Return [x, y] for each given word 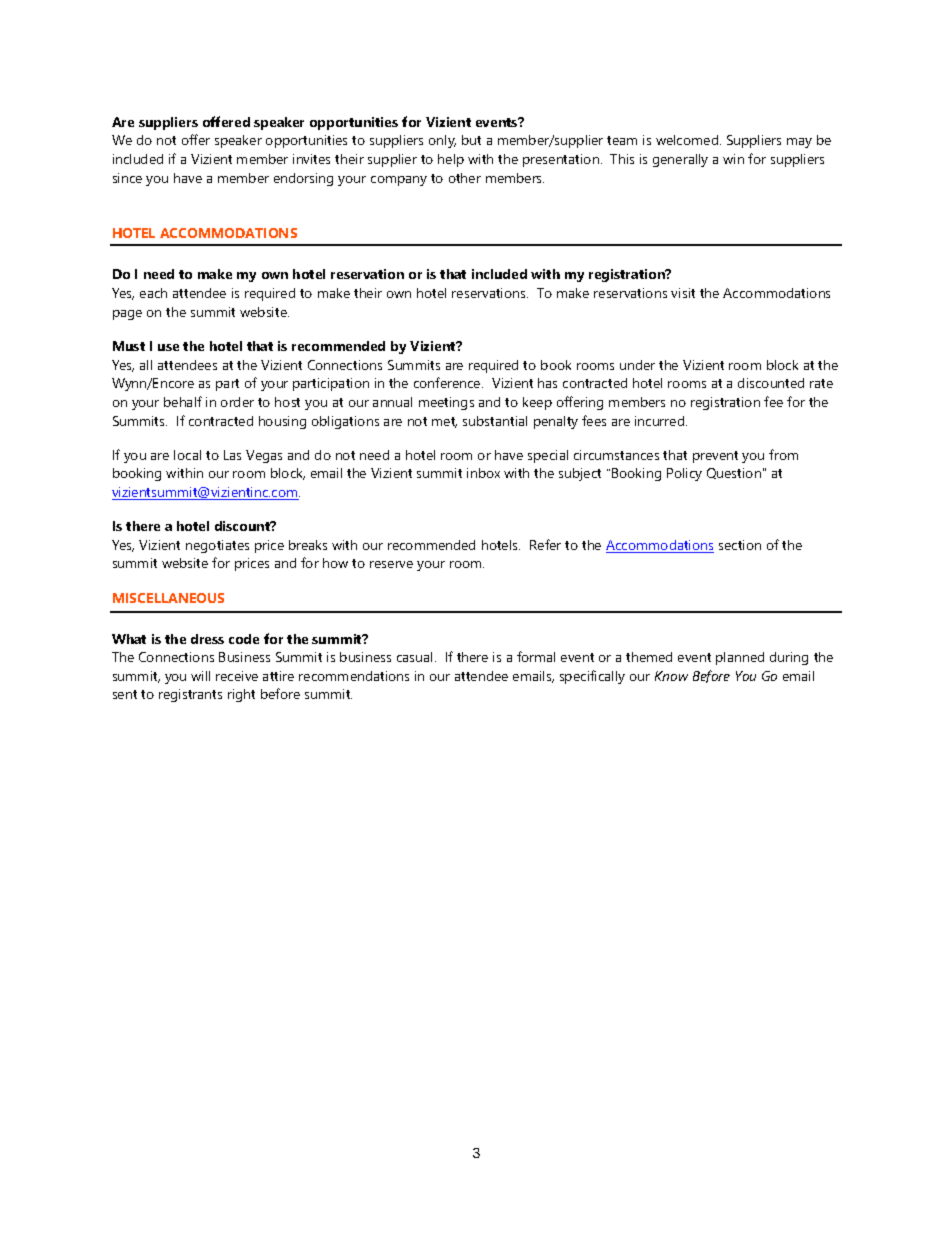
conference [448, 382]
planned [740, 658]
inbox [483, 473]
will [200, 676]
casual [416, 657]
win [733, 159]
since [127, 178]
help [451, 160]
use [168, 347]
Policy [684, 474]
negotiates [217, 546]
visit [683, 293]
